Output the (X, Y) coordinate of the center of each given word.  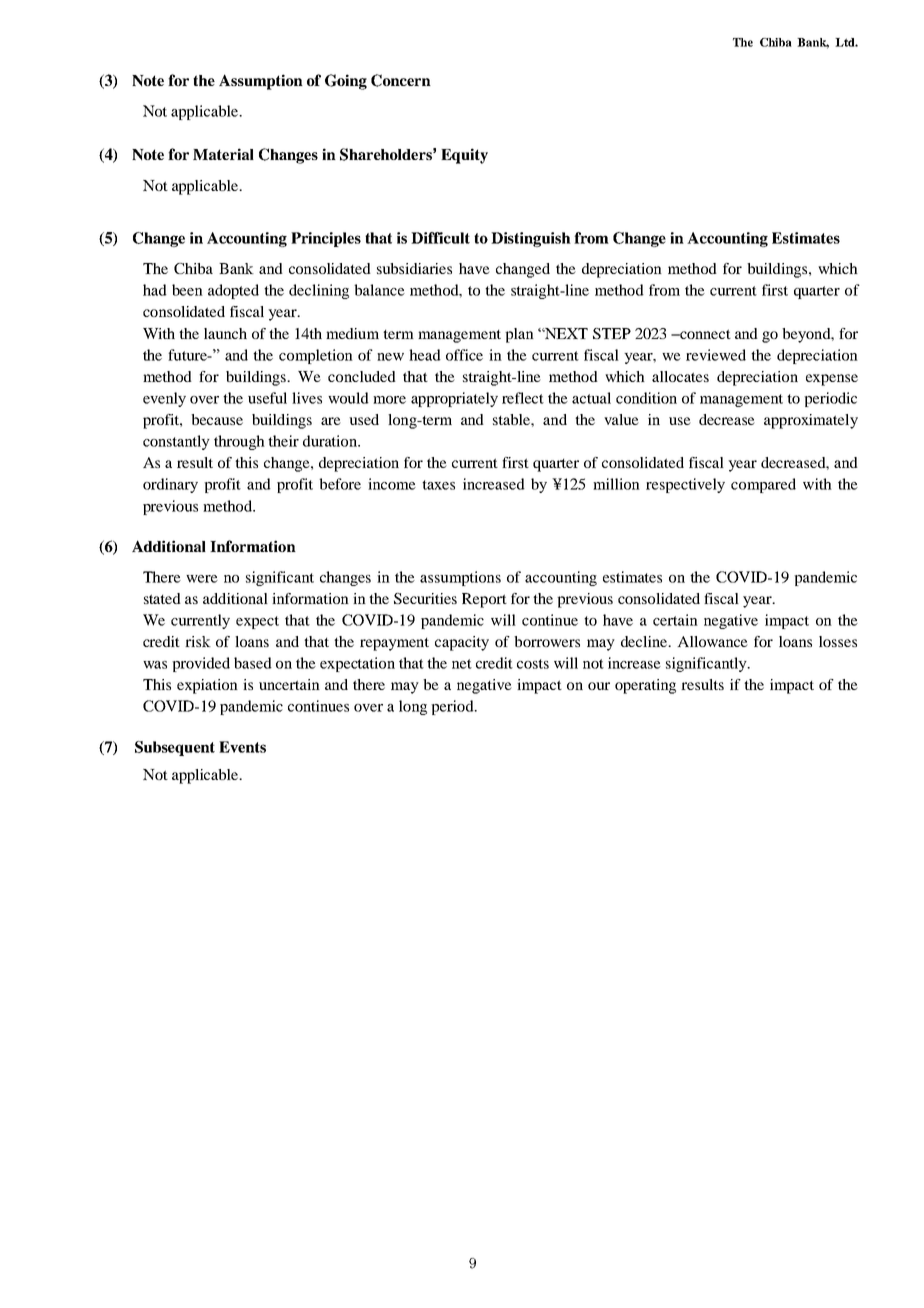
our (599, 686)
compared (763, 485)
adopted (233, 291)
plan (519, 335)
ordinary (170, 485)
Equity (464, 156)
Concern (401, 80)
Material (223, 154)
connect (704, 334)
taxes (438, 485)
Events (242, 747)
